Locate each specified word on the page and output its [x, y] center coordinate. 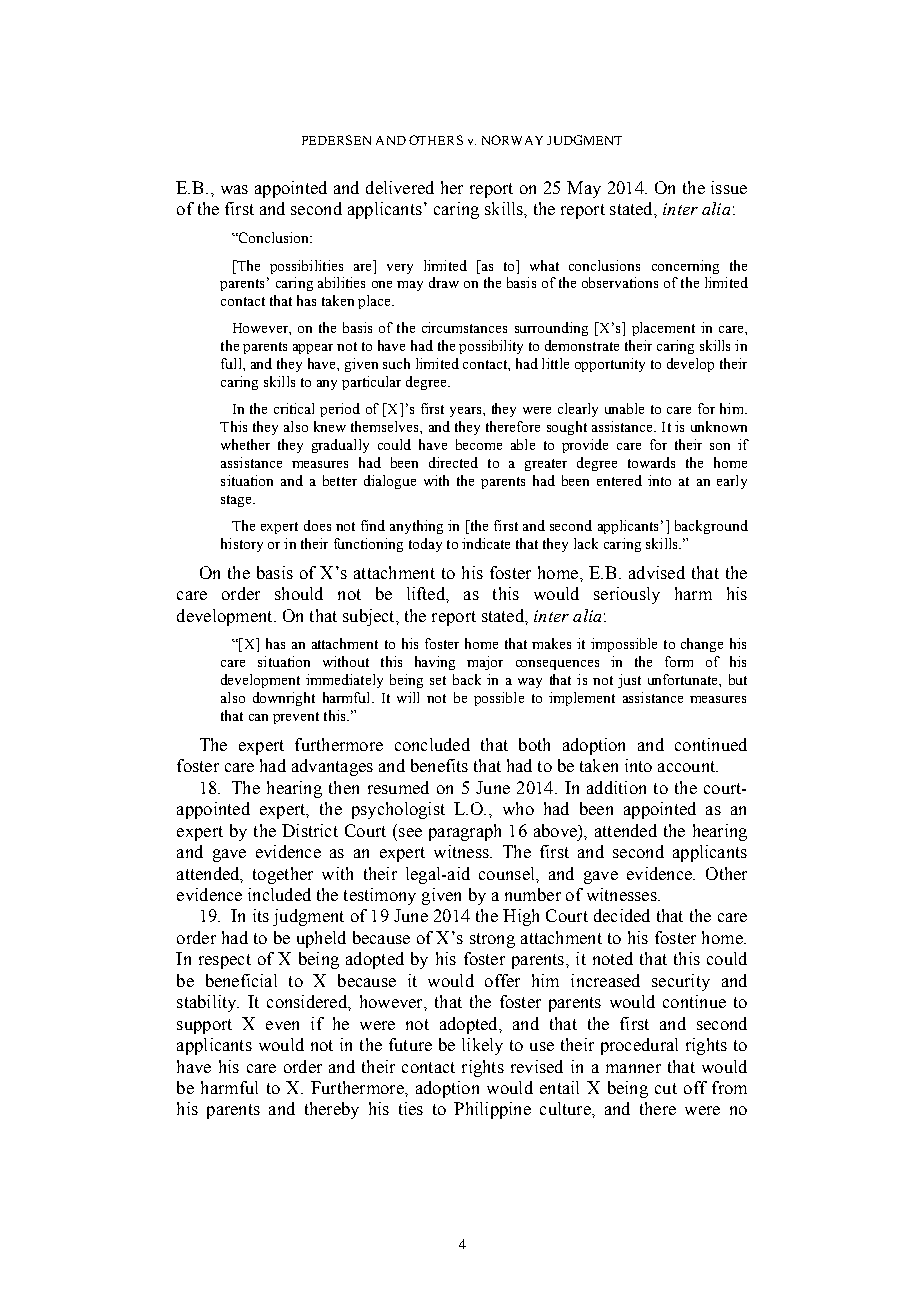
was [234, 189]
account [688, 766]
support [204, 1026]
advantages [332, 767]
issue [729, 187]
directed [453, 462]
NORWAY [512, 140]
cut [666, 1088]
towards [651, 462]
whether [245, 444]
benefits [439, 765]
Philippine [492, 1110]
